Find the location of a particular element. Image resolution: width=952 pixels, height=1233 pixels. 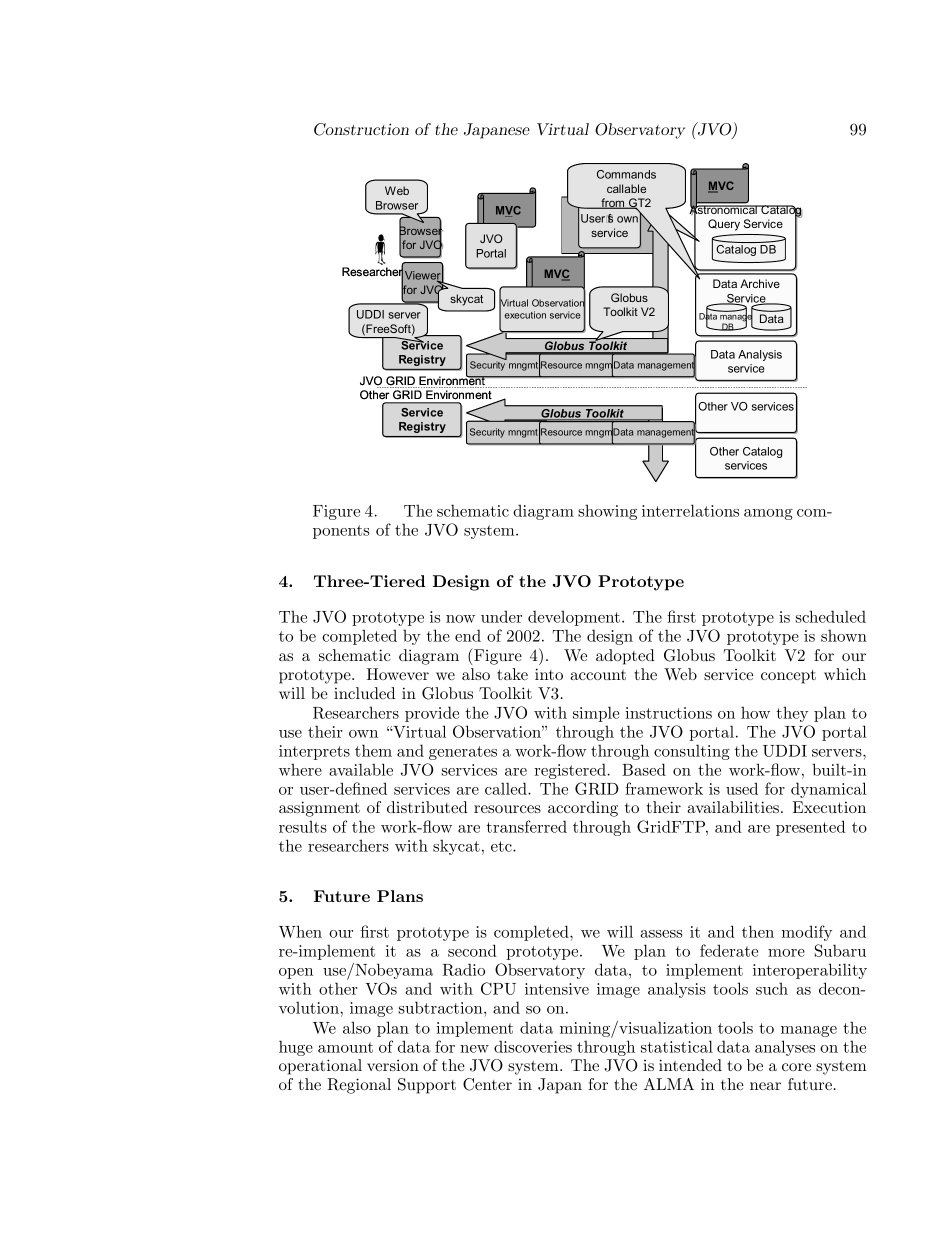

However is located at coordinates (398, 674).
